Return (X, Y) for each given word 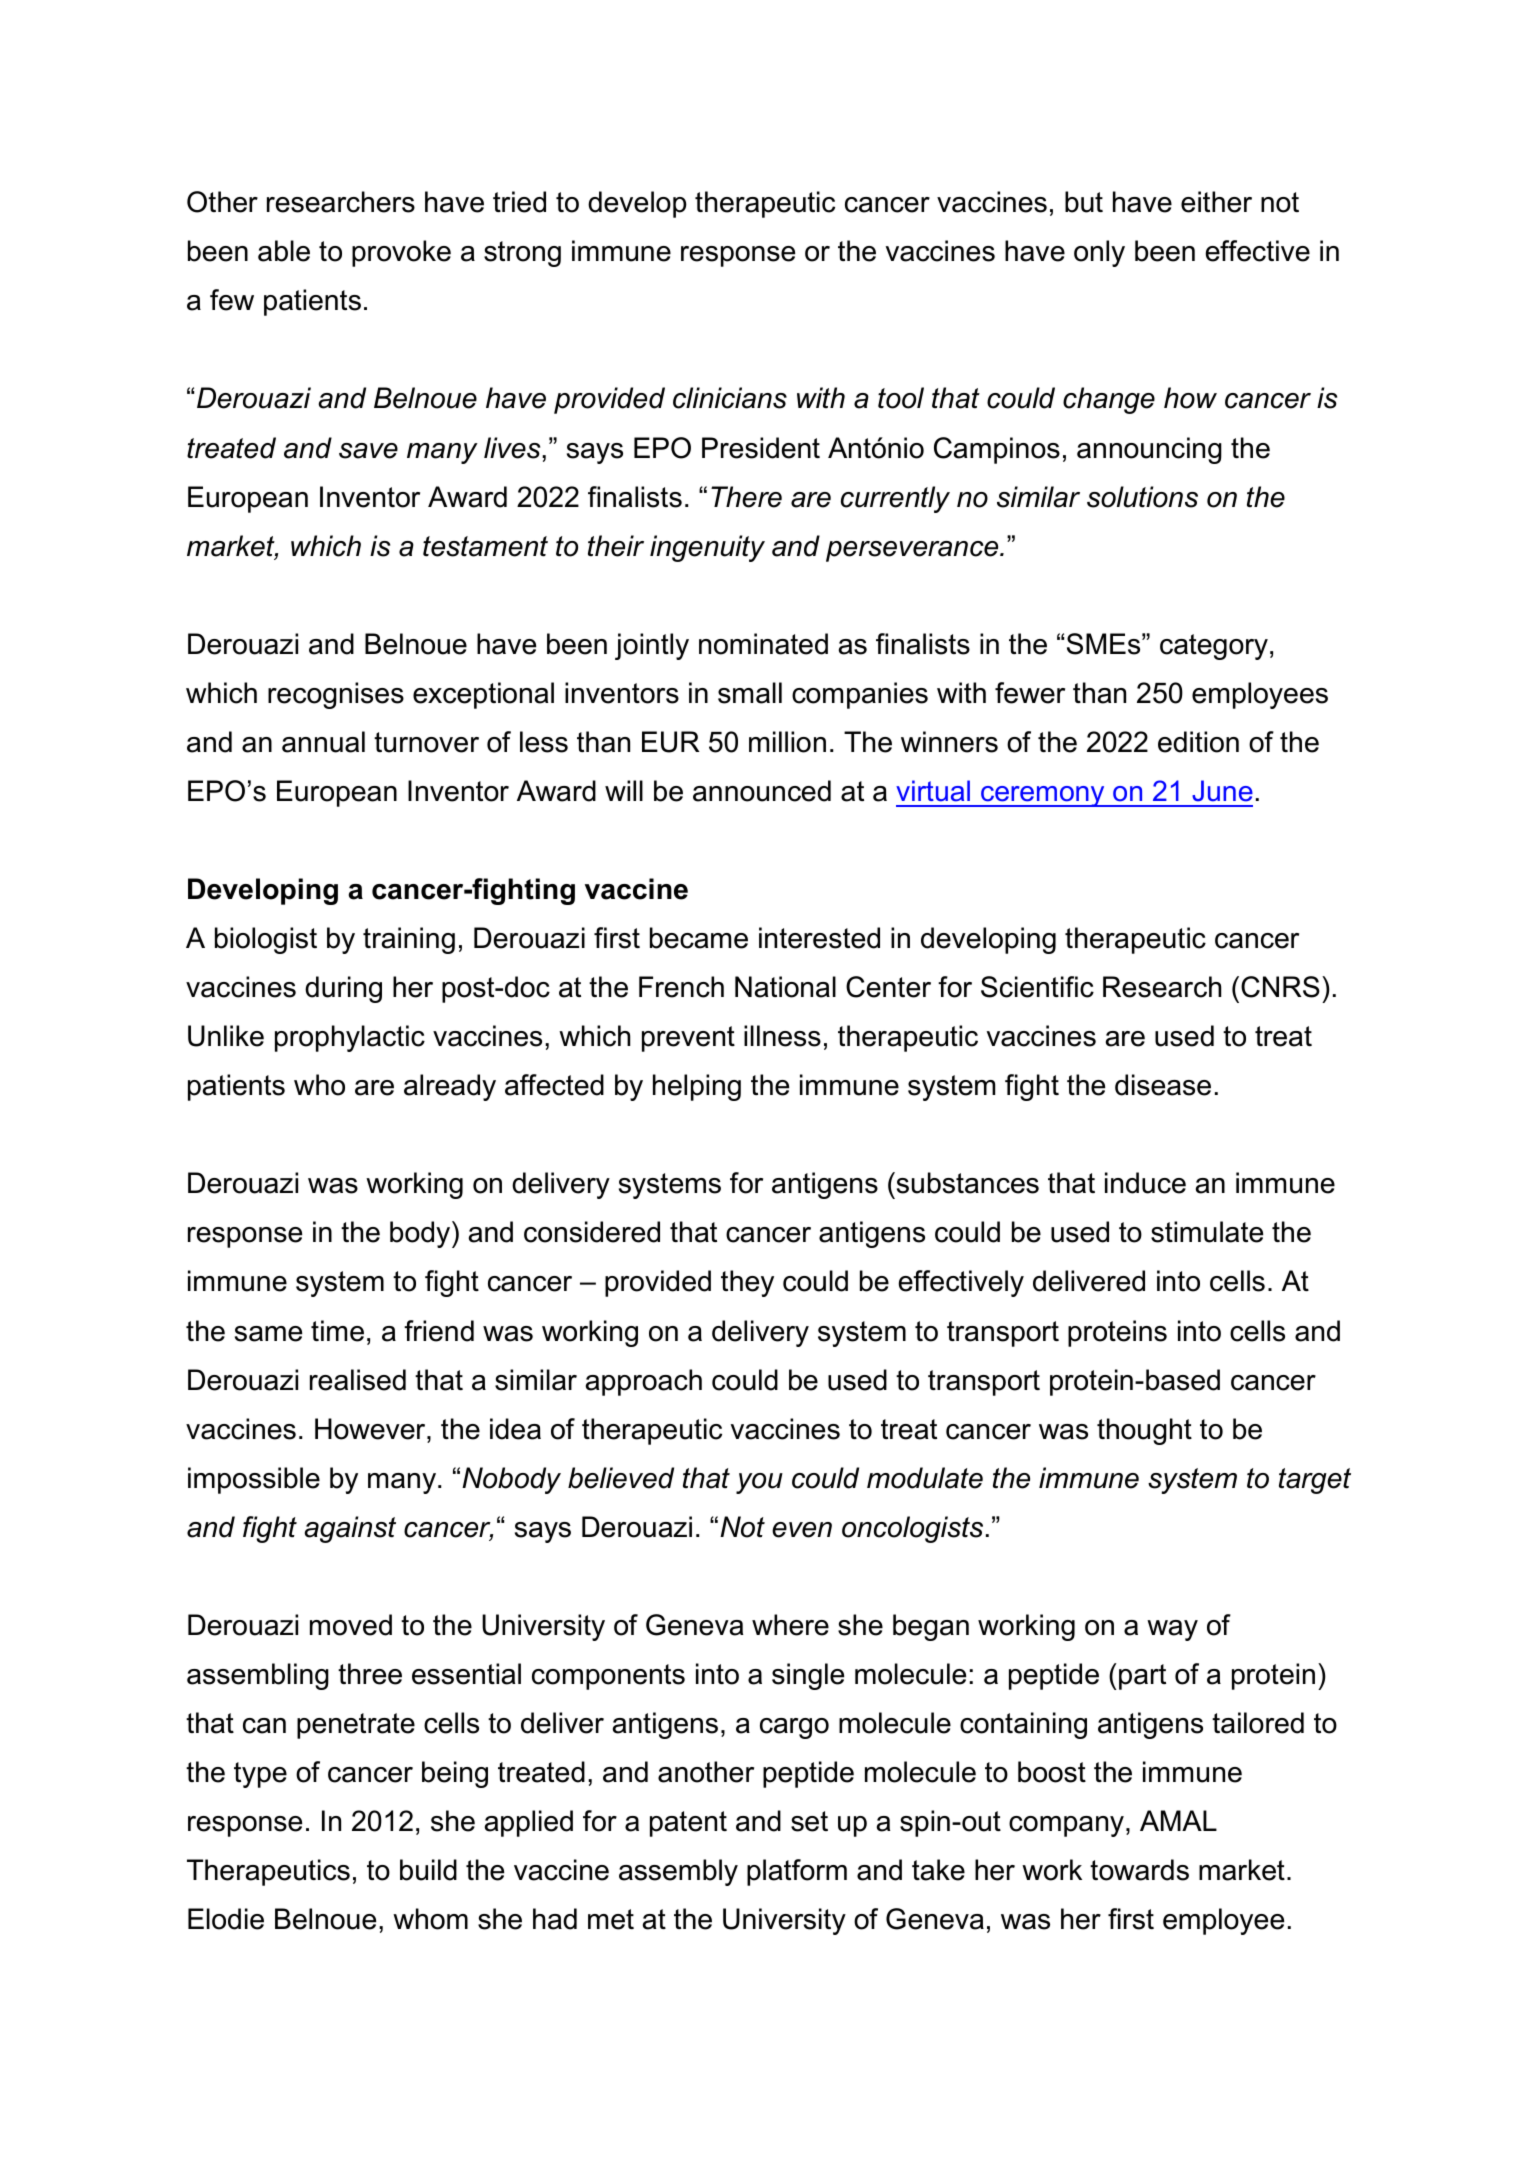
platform (797, 1872)
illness (782, 1036)
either (1216, 202)
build (428, 1870)
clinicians (730, 398)
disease (1163, 1085)
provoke (401, 253)
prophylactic (350, 1038)
